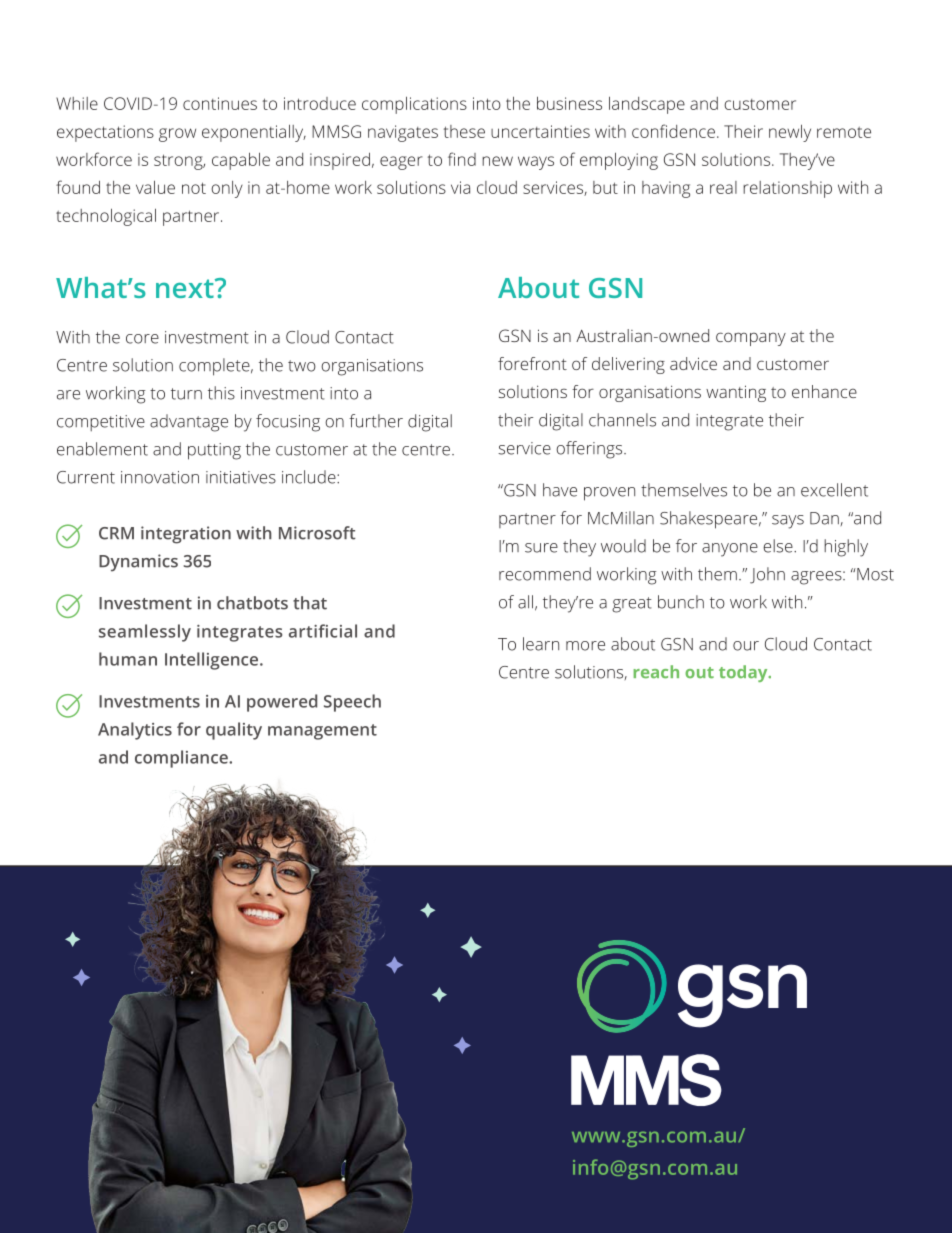  What do you see at coordinates (736, 393) in the image?
I see `wanting` at bounding box center [736, 393].
